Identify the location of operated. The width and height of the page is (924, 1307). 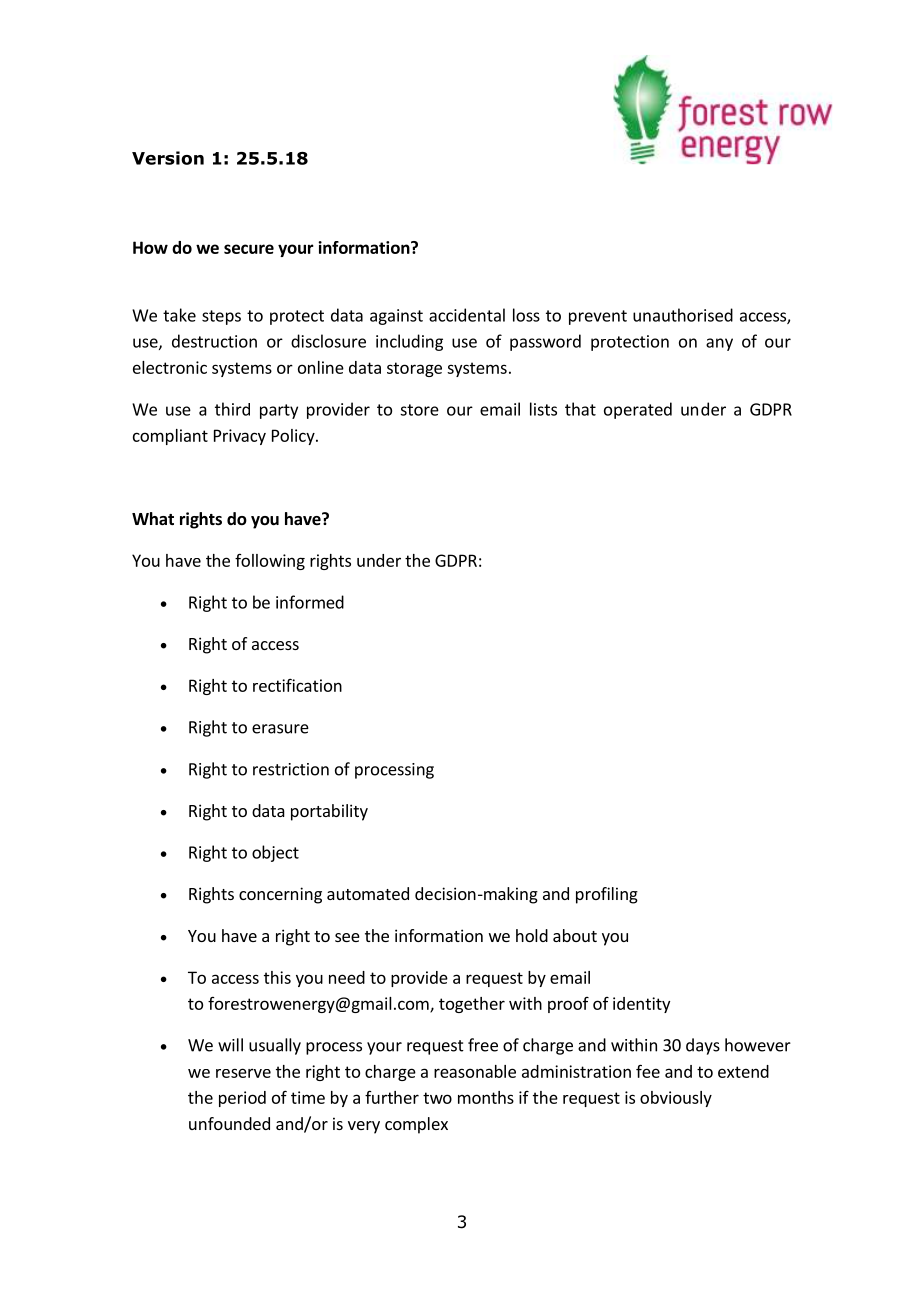
(638, 410).
